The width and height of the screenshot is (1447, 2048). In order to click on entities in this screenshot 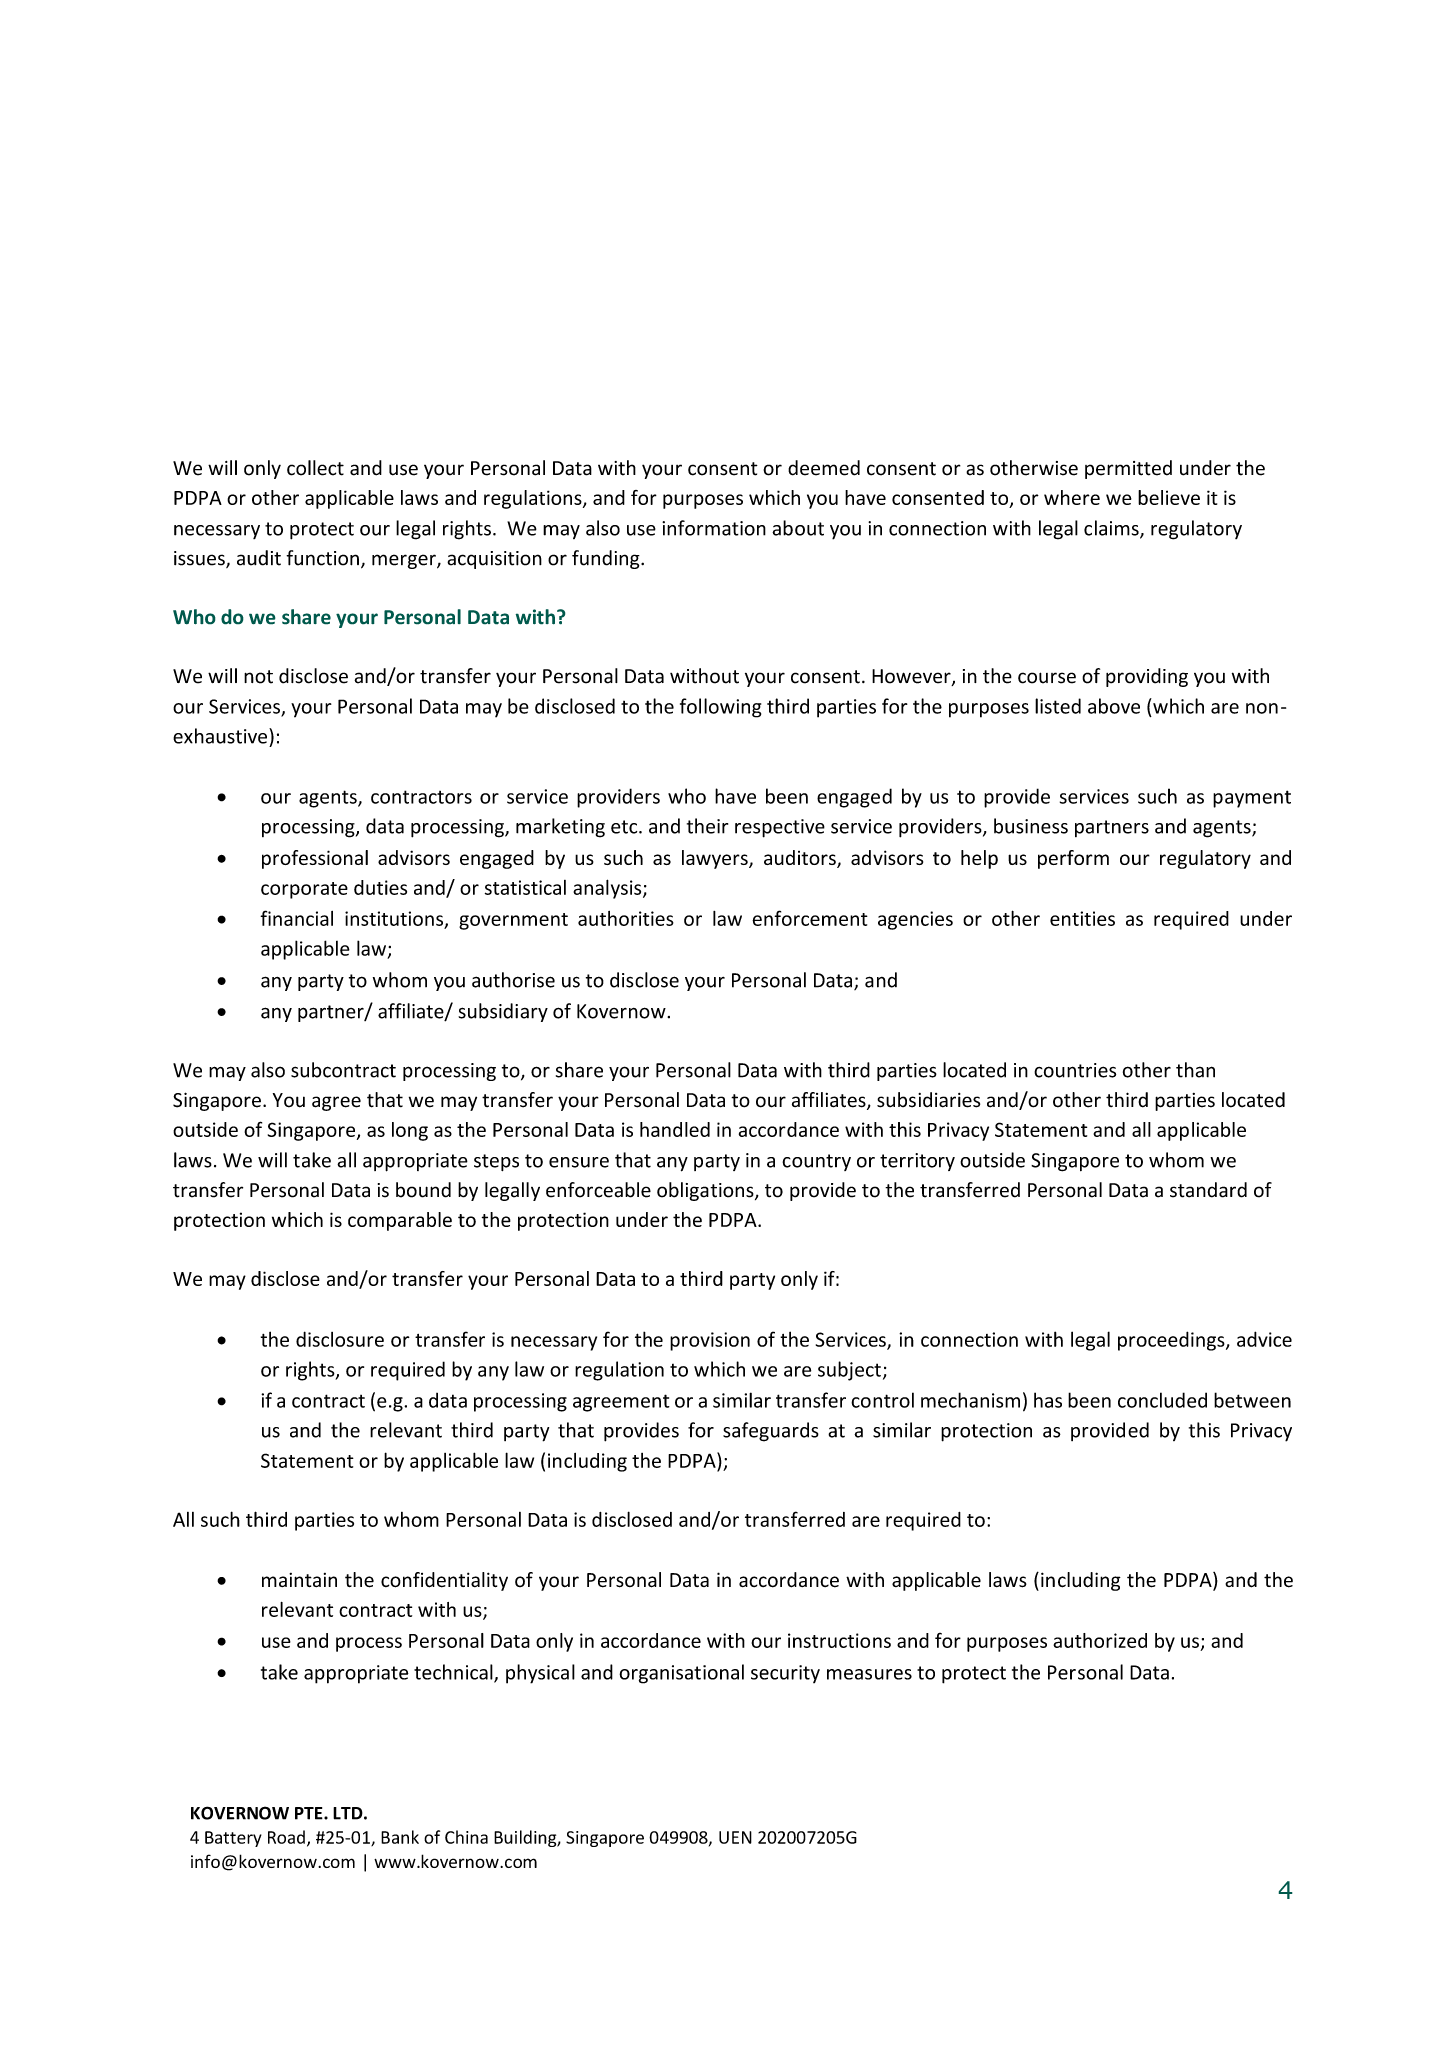, I will do `click(1082, 918)`.
